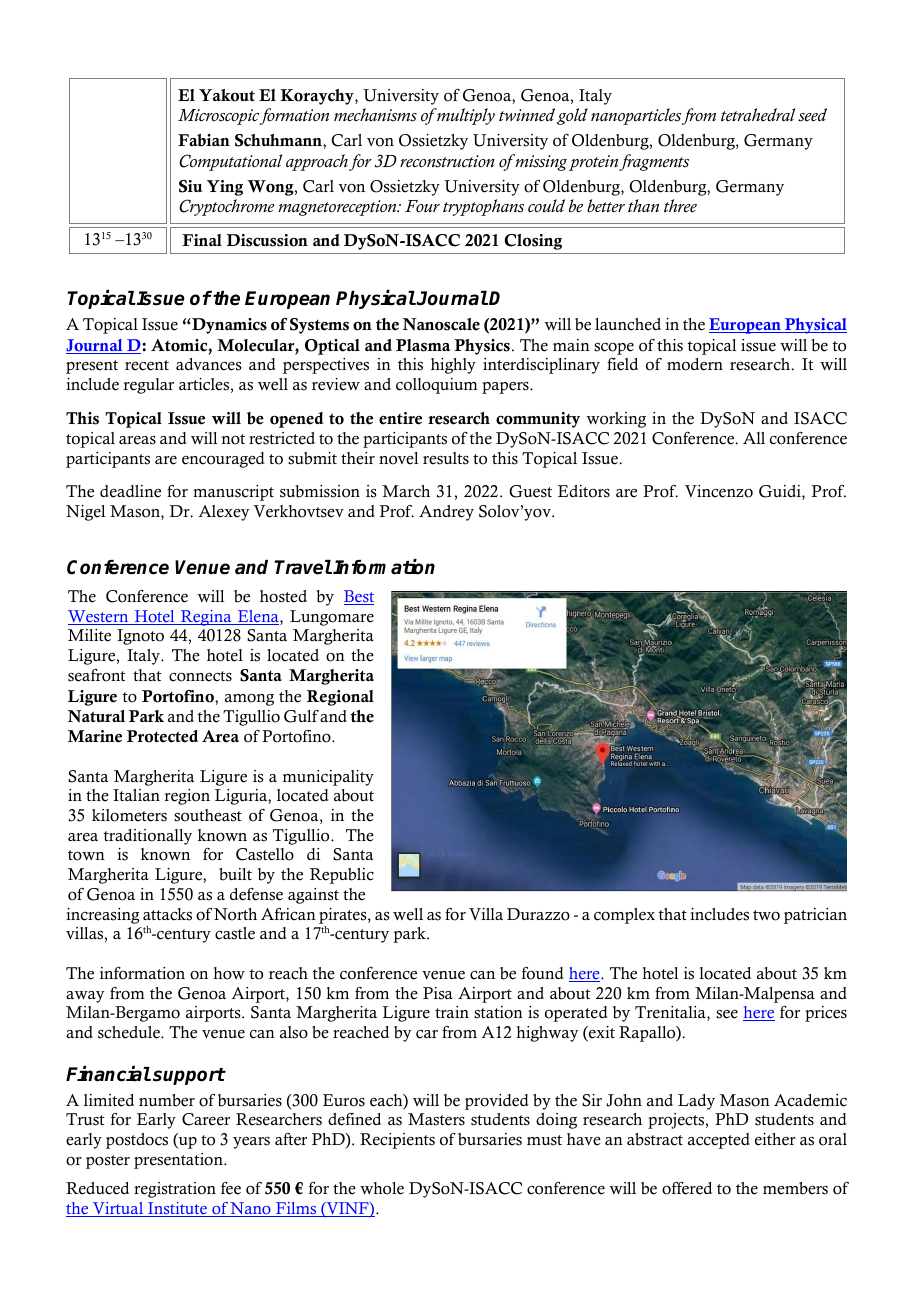 Image resolution: width=924 pixels, height=1308 pixels. Describe the element at coordinates (719, 1141) in the page. I see `accepted` at that location.
